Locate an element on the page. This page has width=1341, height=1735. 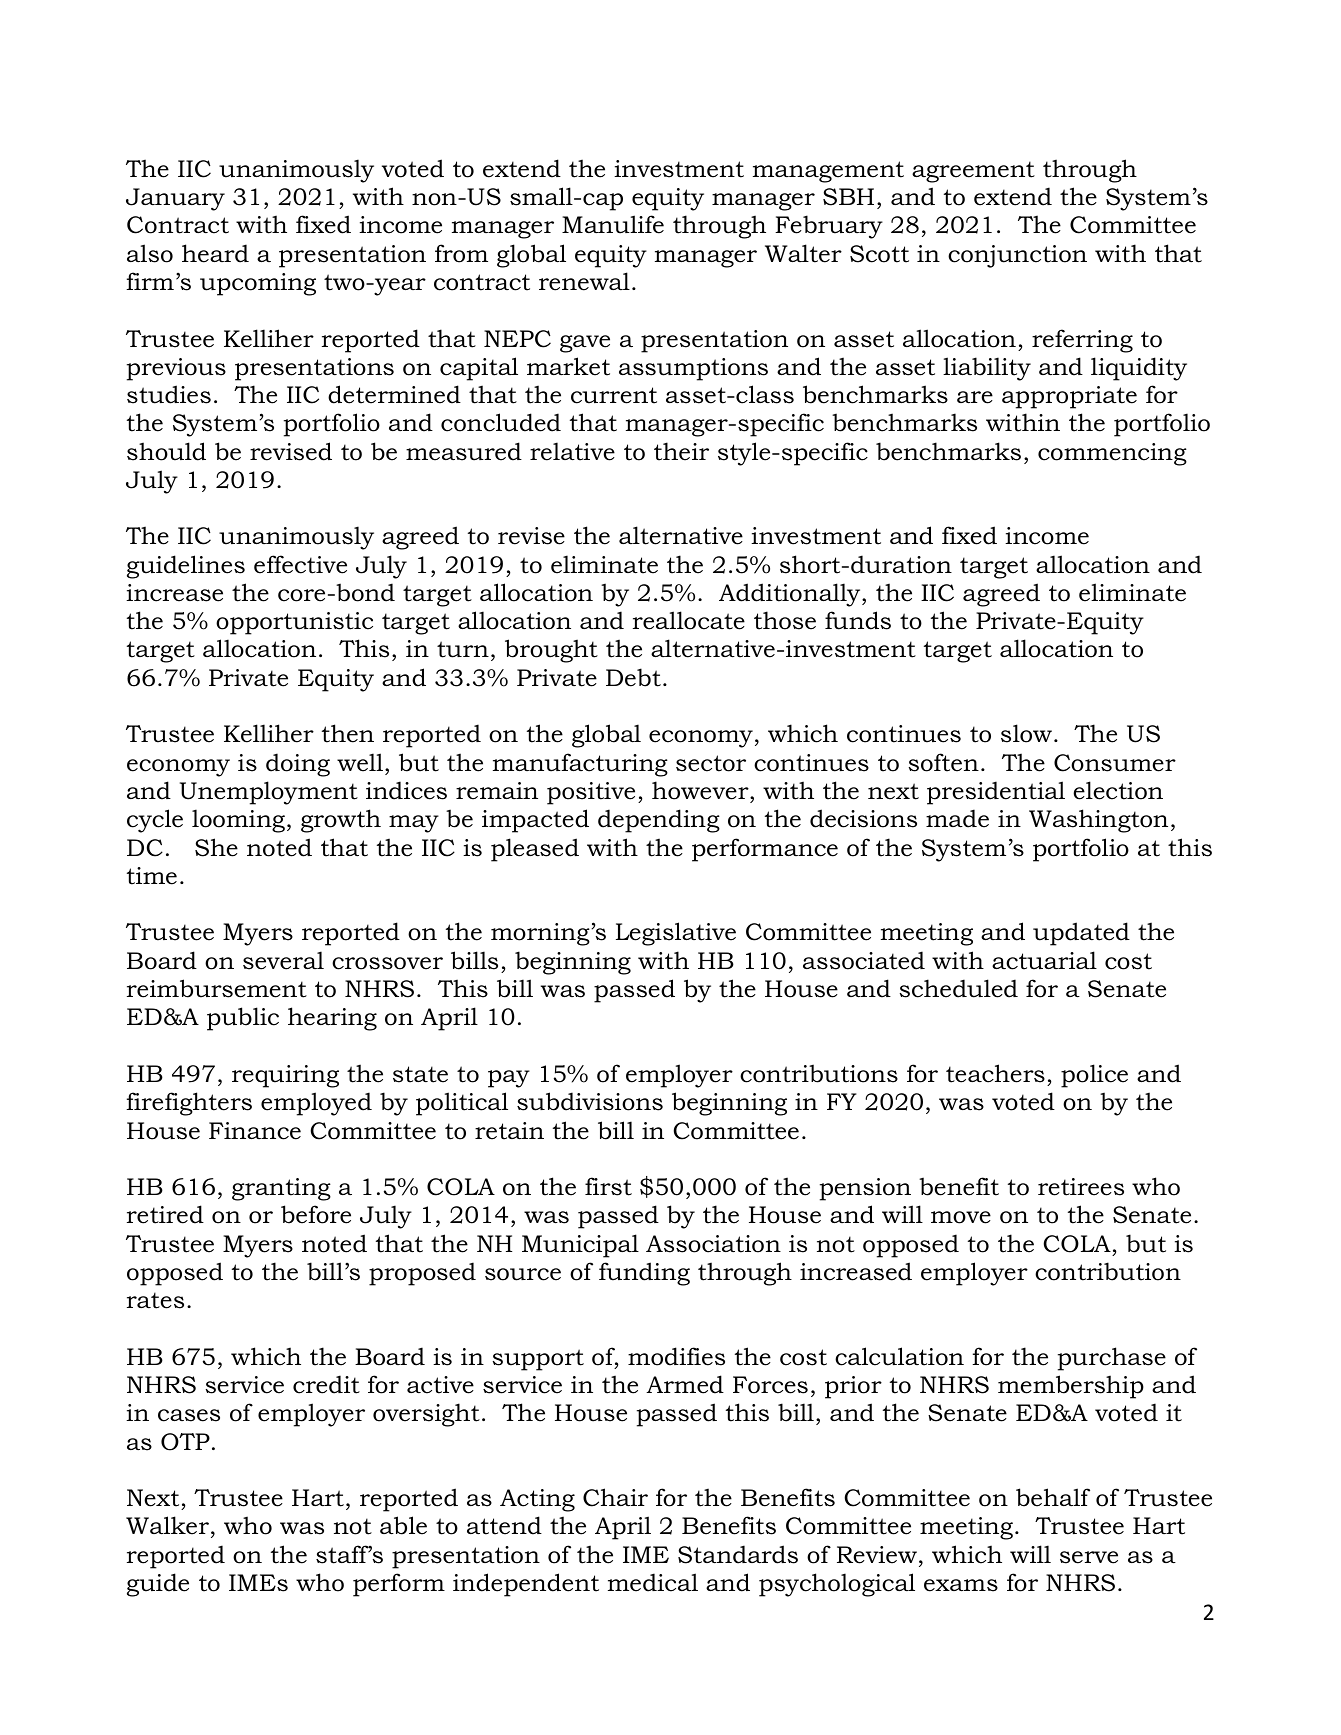
Manulife is located at coordinates (613, 224).
